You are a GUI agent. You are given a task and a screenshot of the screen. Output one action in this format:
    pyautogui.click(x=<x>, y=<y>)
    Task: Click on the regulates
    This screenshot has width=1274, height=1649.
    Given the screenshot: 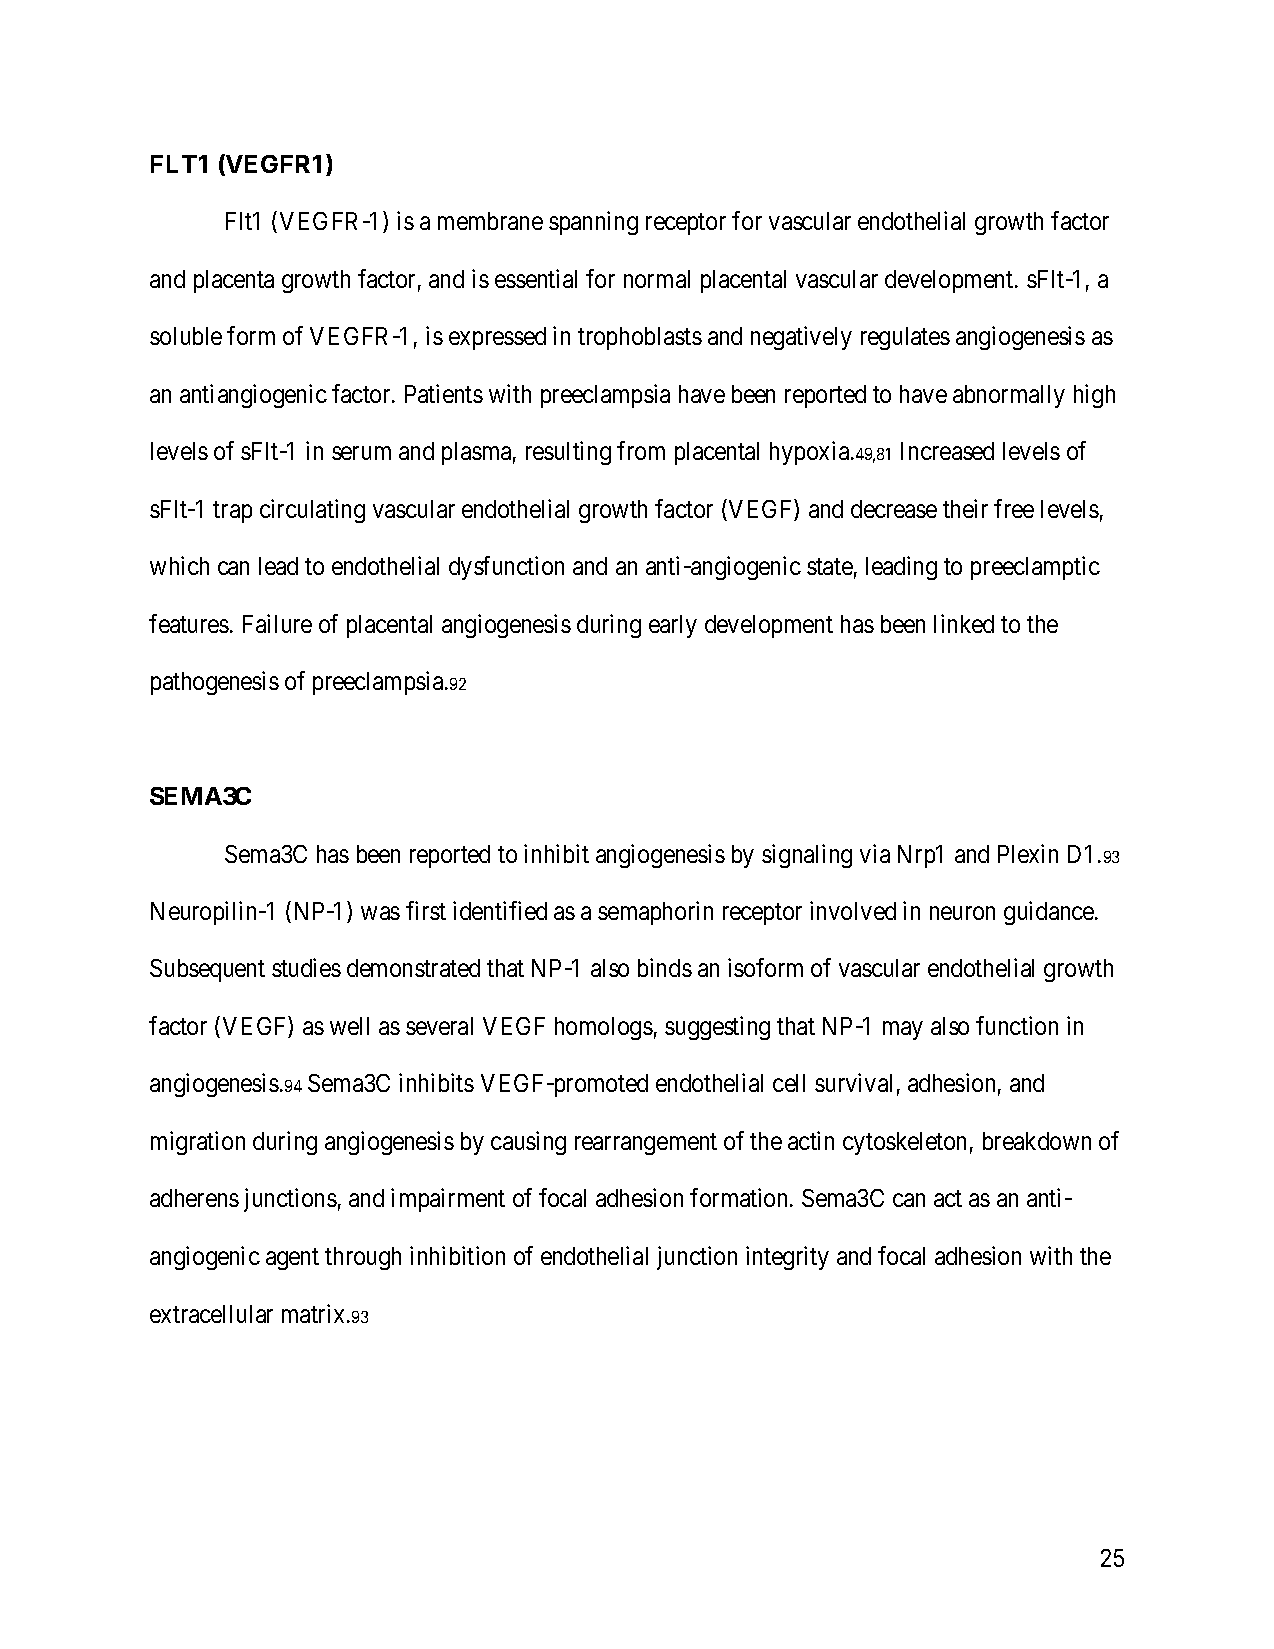 What is the action you would take?
    pyautogui.click(x=905, y=338)
